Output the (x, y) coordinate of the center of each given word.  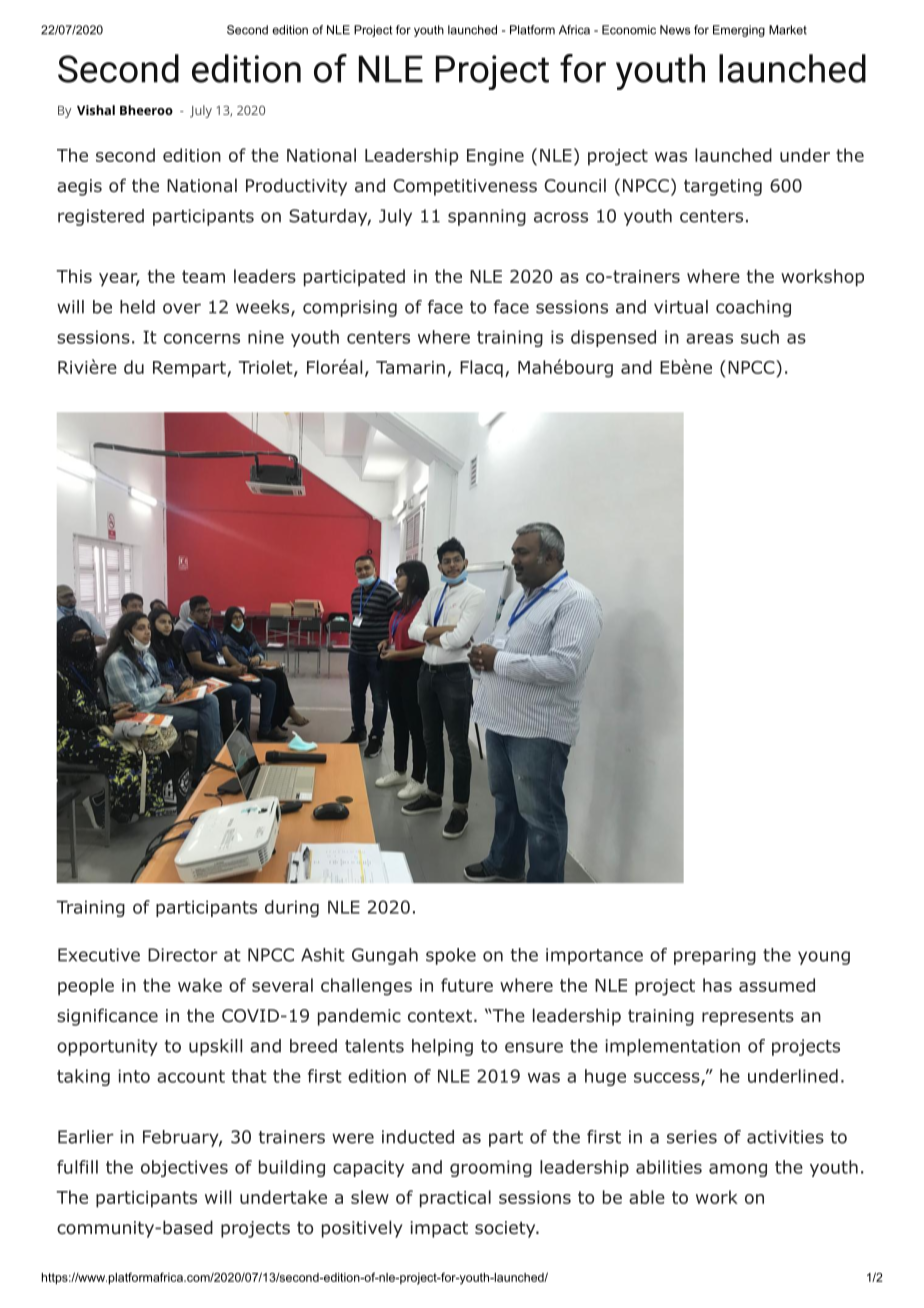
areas (709, 338)
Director (183, 955)
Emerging (739, 31)
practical (455, 1199)
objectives (184, 1168)
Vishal (96, 110)
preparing (715, 956)
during (292, 908)
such (760, 337)
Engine (495, 157)
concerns (202, 338)
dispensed (613, 338)
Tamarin (410, 367)
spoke (451, 956)
